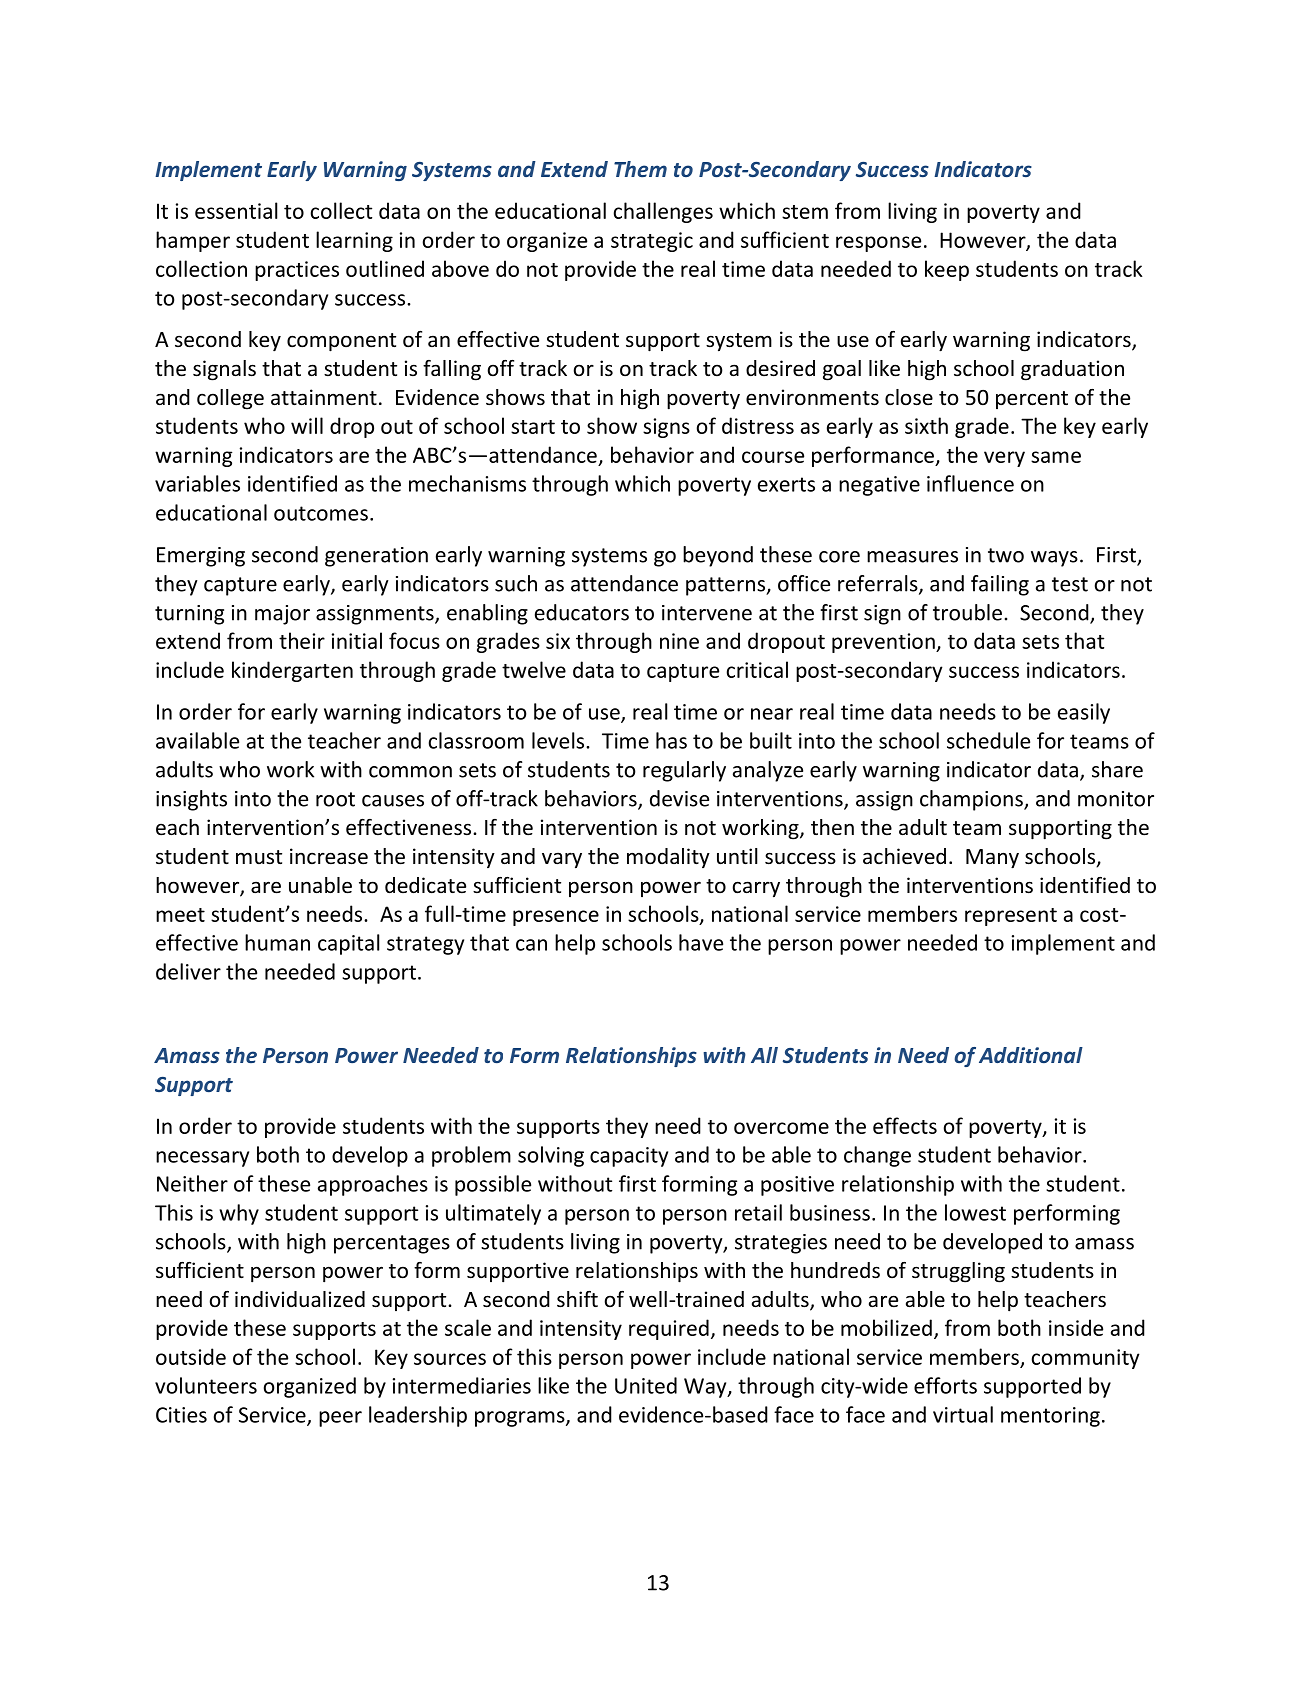  I want to click on solving, so click(551, 1156).
